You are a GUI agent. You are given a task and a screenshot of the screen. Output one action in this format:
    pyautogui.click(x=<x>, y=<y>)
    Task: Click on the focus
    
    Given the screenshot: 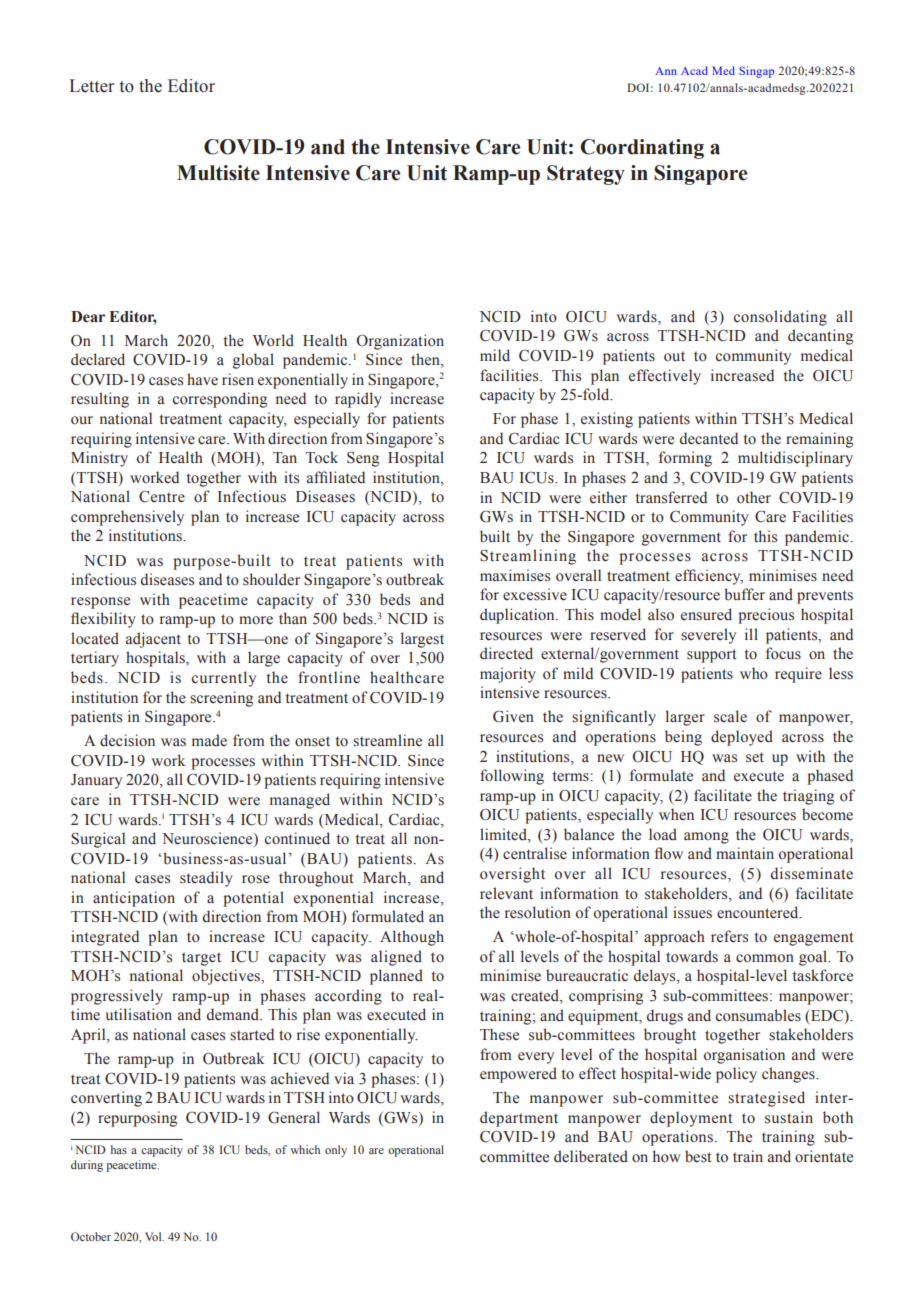 What is the action you would take?
    pyautogui.click(x=783, y=653)
